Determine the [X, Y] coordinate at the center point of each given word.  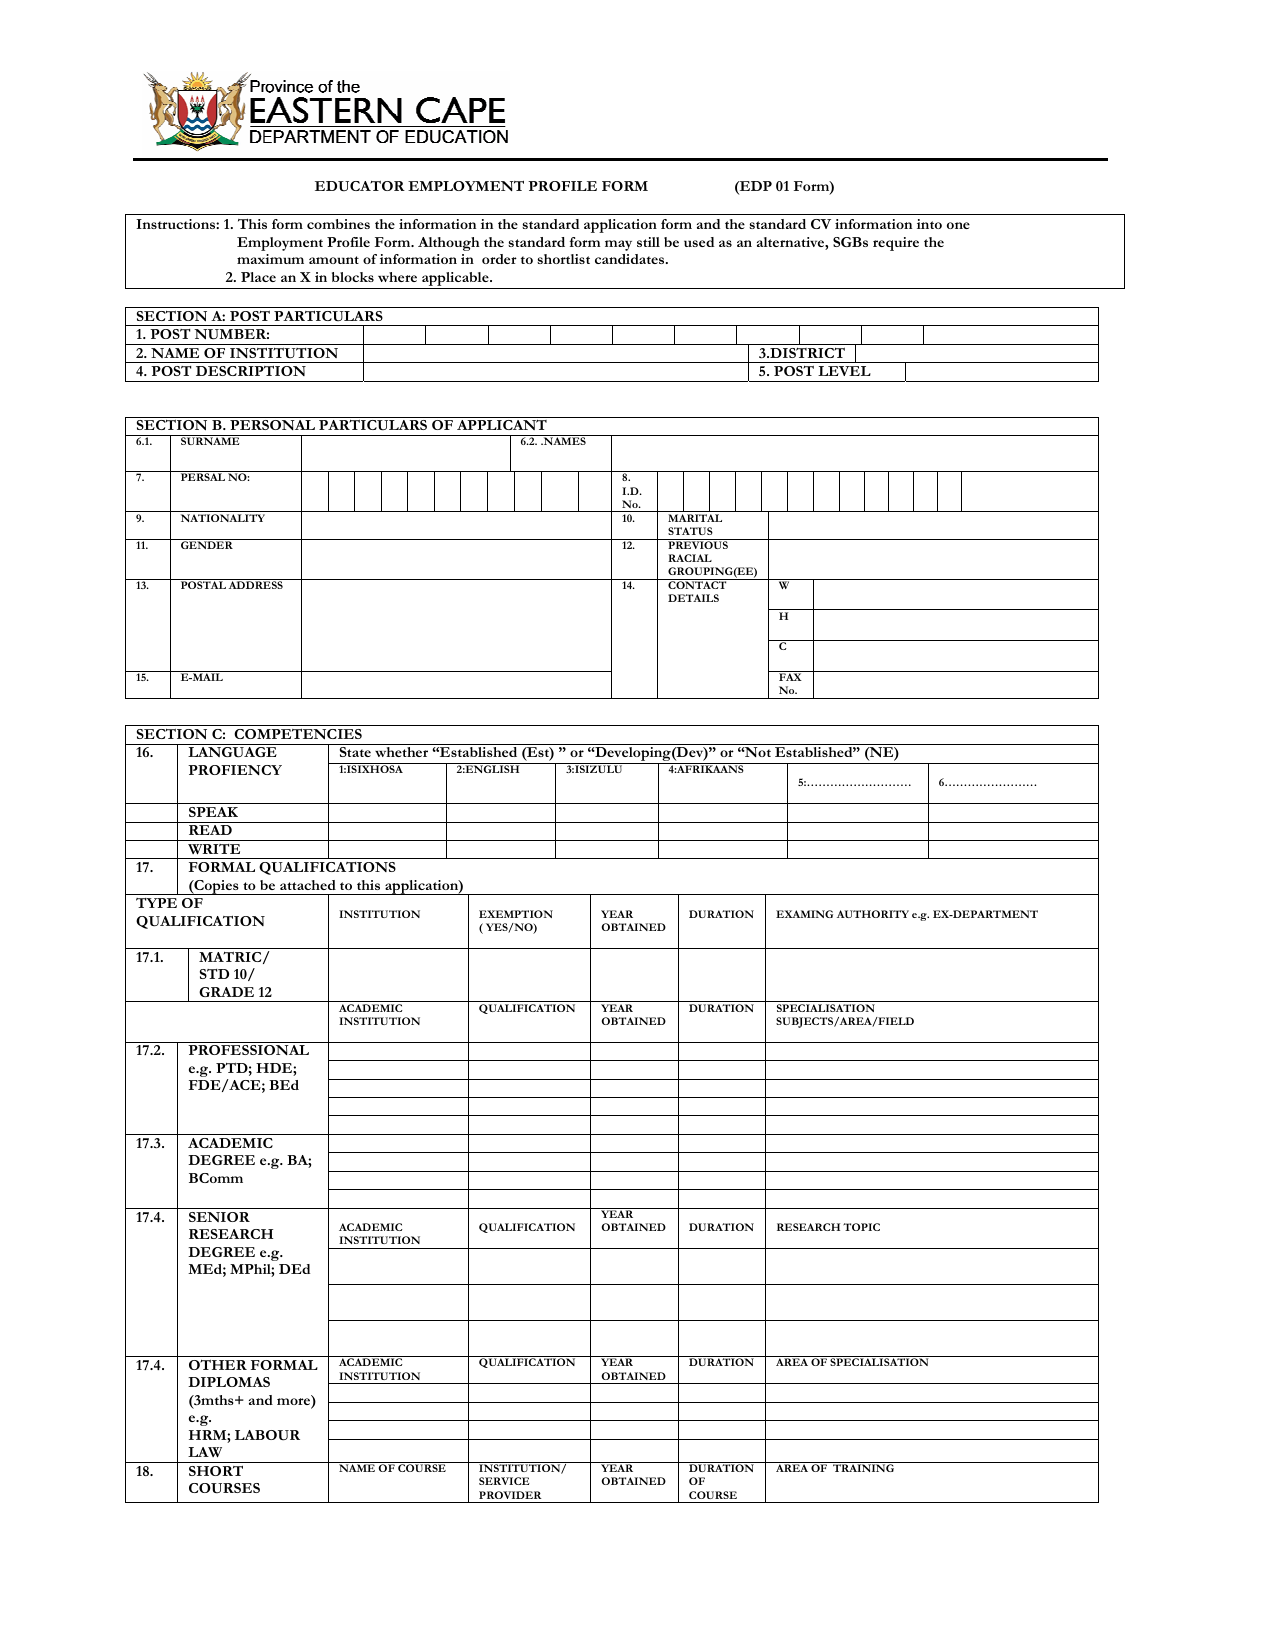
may [618, 245]
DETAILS [693, 598]
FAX [790, 677]
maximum [270, 259]
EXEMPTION [516, 914]
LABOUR [267, 1435]
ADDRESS [256, 585]
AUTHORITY [873, 914]
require [896, 244]
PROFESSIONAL [248, 1050]
